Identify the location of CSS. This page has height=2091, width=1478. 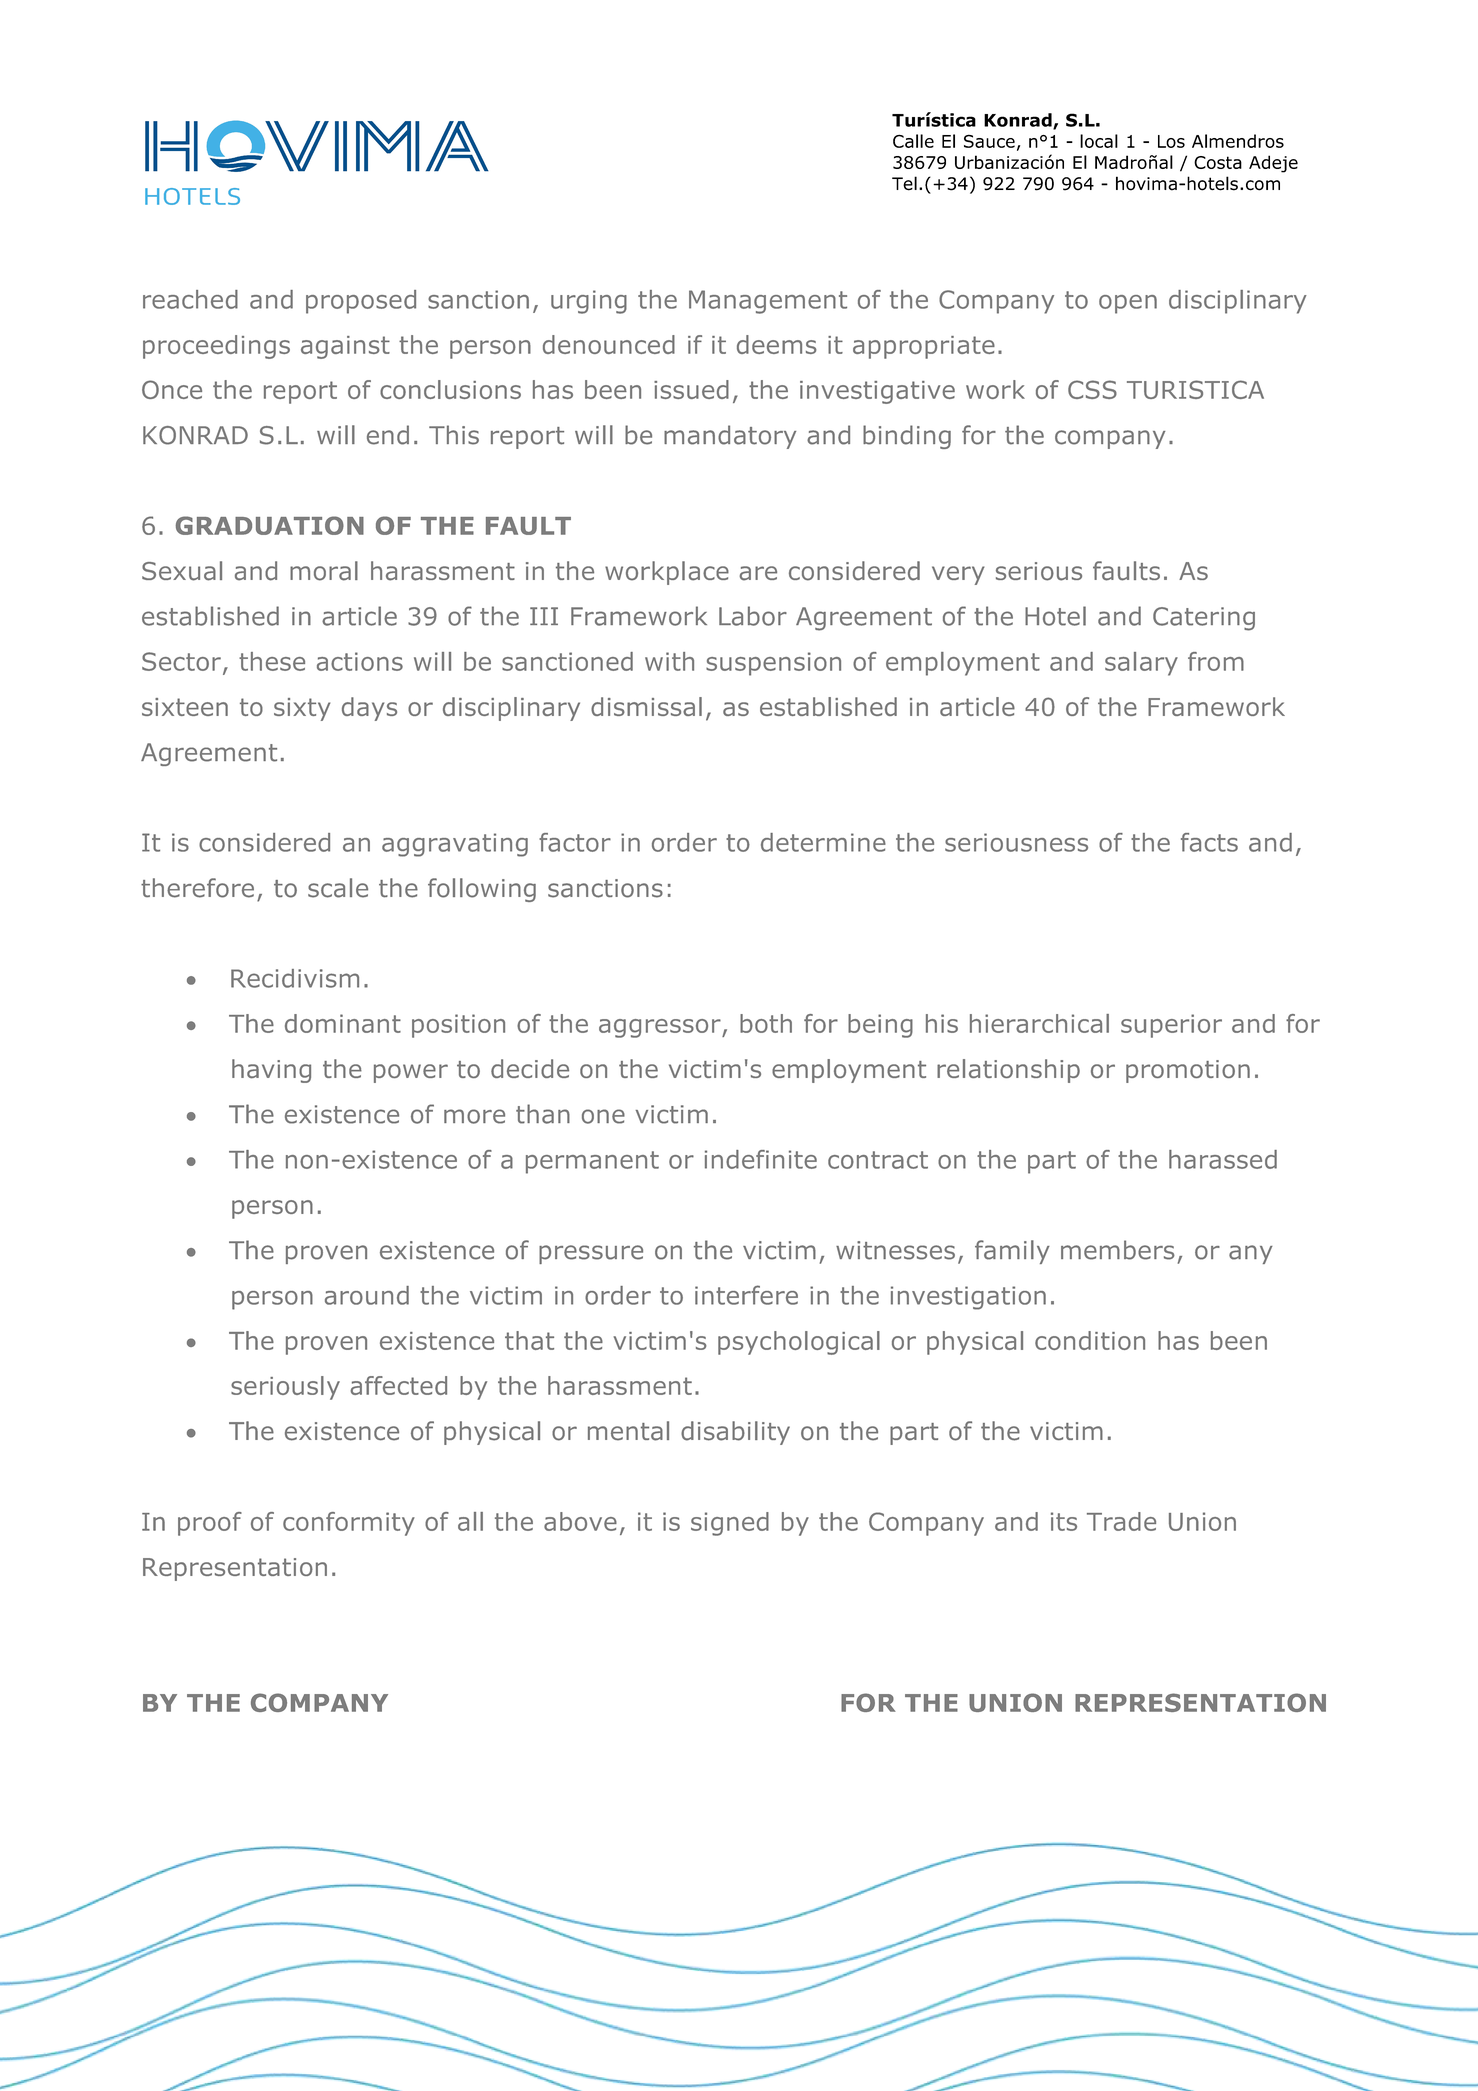
(1092, 389).
